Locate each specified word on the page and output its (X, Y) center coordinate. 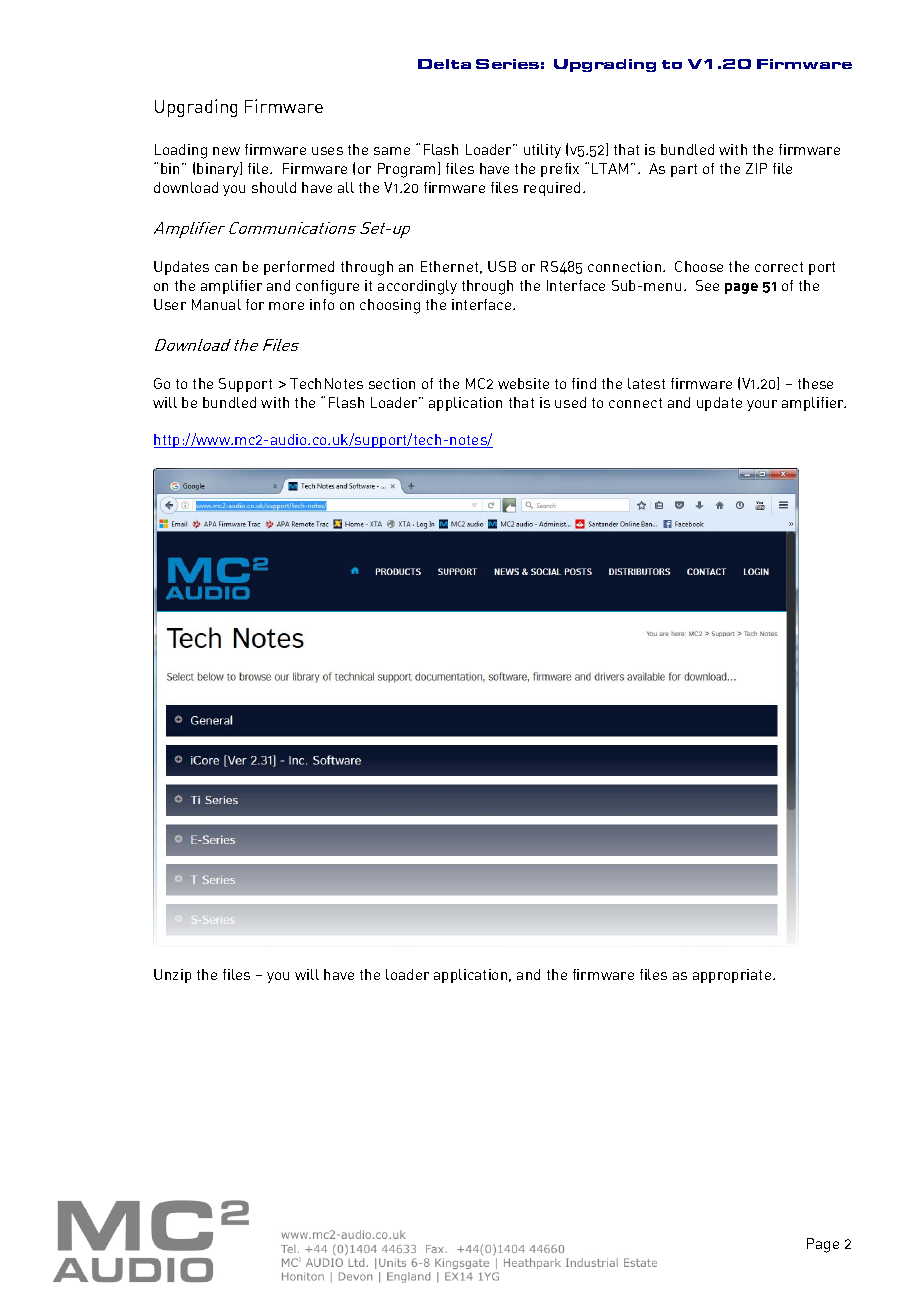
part (684, 170)
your (762, 405)
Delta (444, 64)
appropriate (733, 976)
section (392, 383)
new (226, 151)
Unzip (172, 976)
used (570, 402)
